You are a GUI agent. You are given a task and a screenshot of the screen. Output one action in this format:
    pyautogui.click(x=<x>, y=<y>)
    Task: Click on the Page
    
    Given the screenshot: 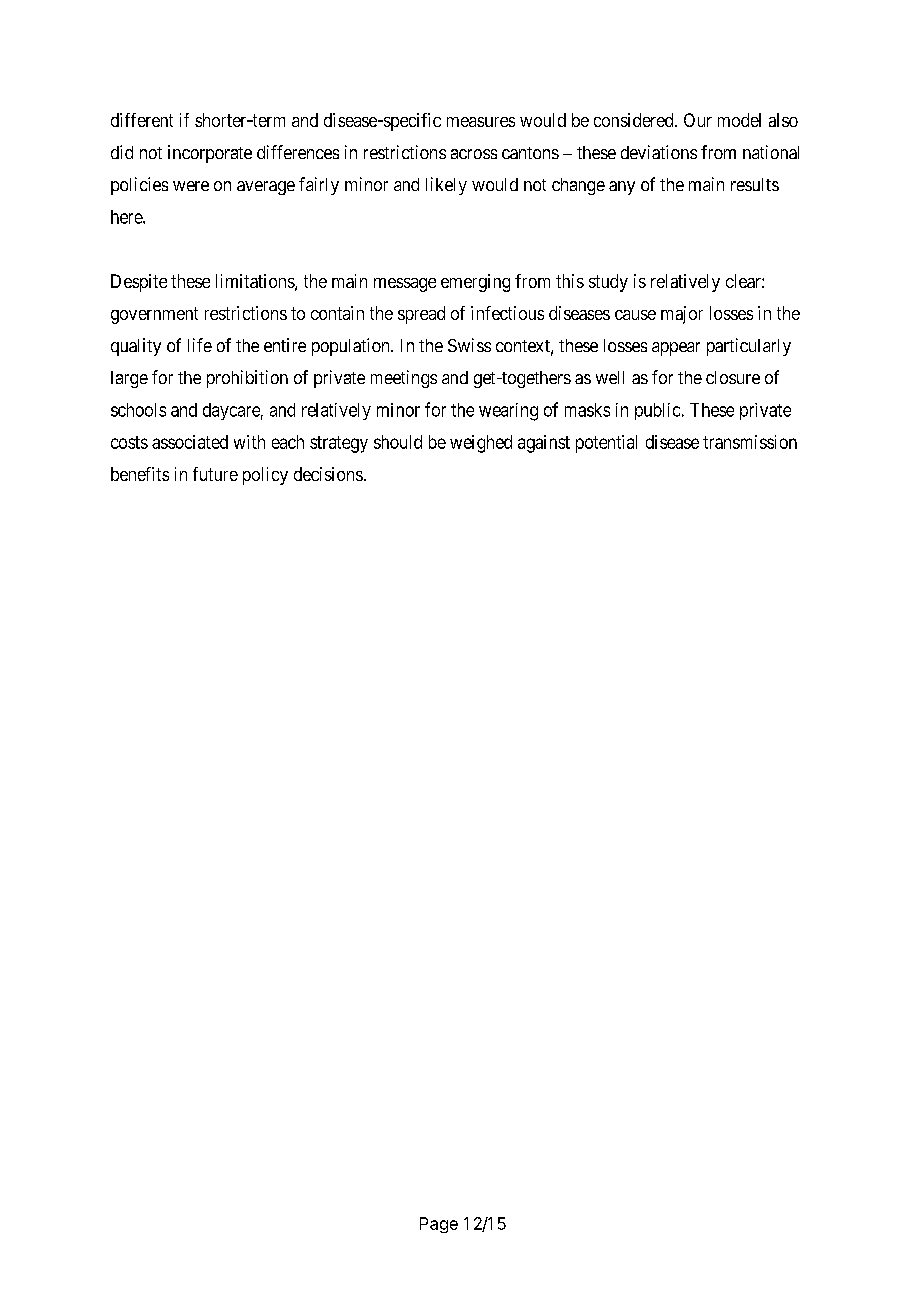 What is the action you would take?
    pyautogui.click(x=439, y=1225)
